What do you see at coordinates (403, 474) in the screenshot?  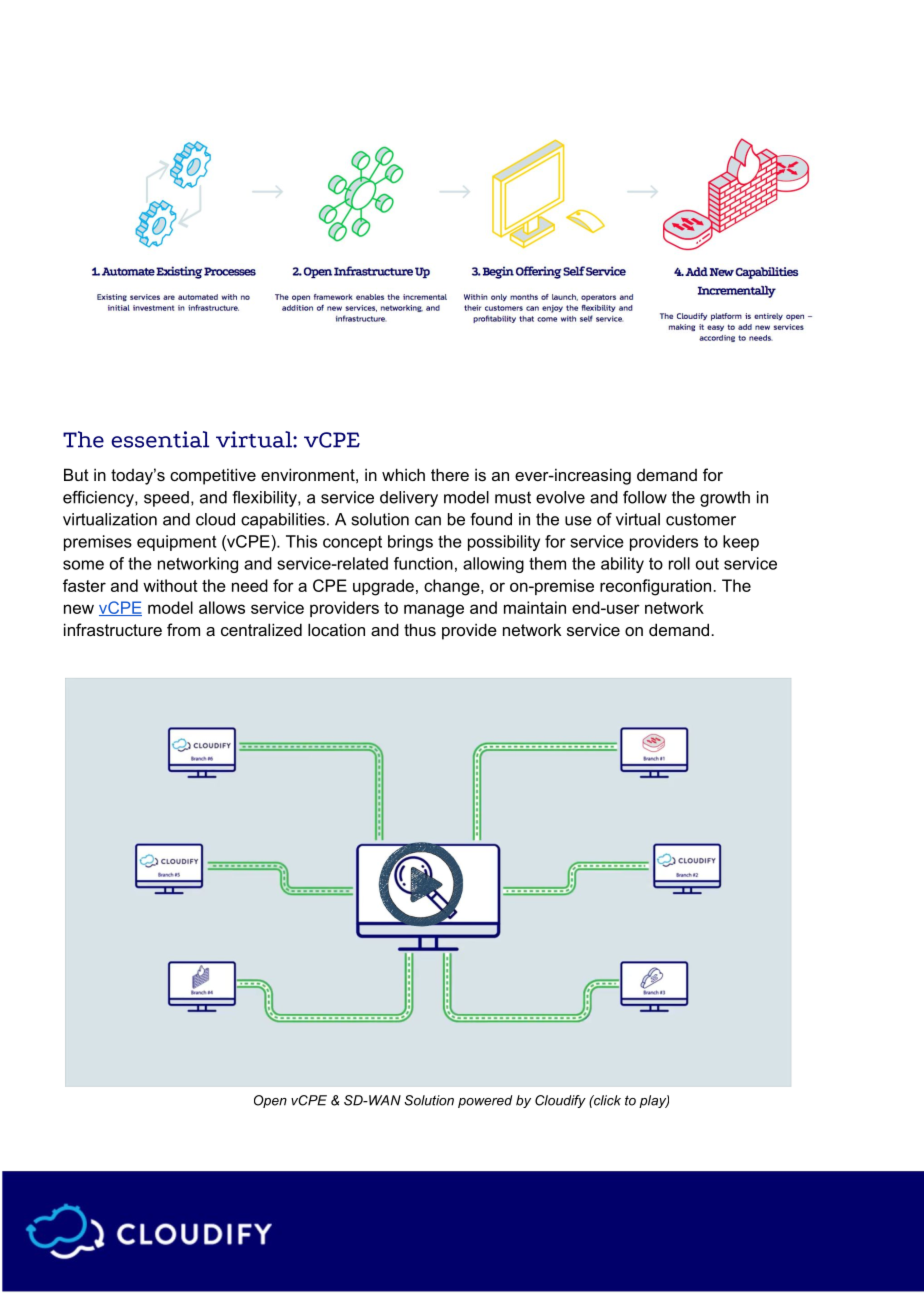 I see `which` at bounding box center [403, 474].
